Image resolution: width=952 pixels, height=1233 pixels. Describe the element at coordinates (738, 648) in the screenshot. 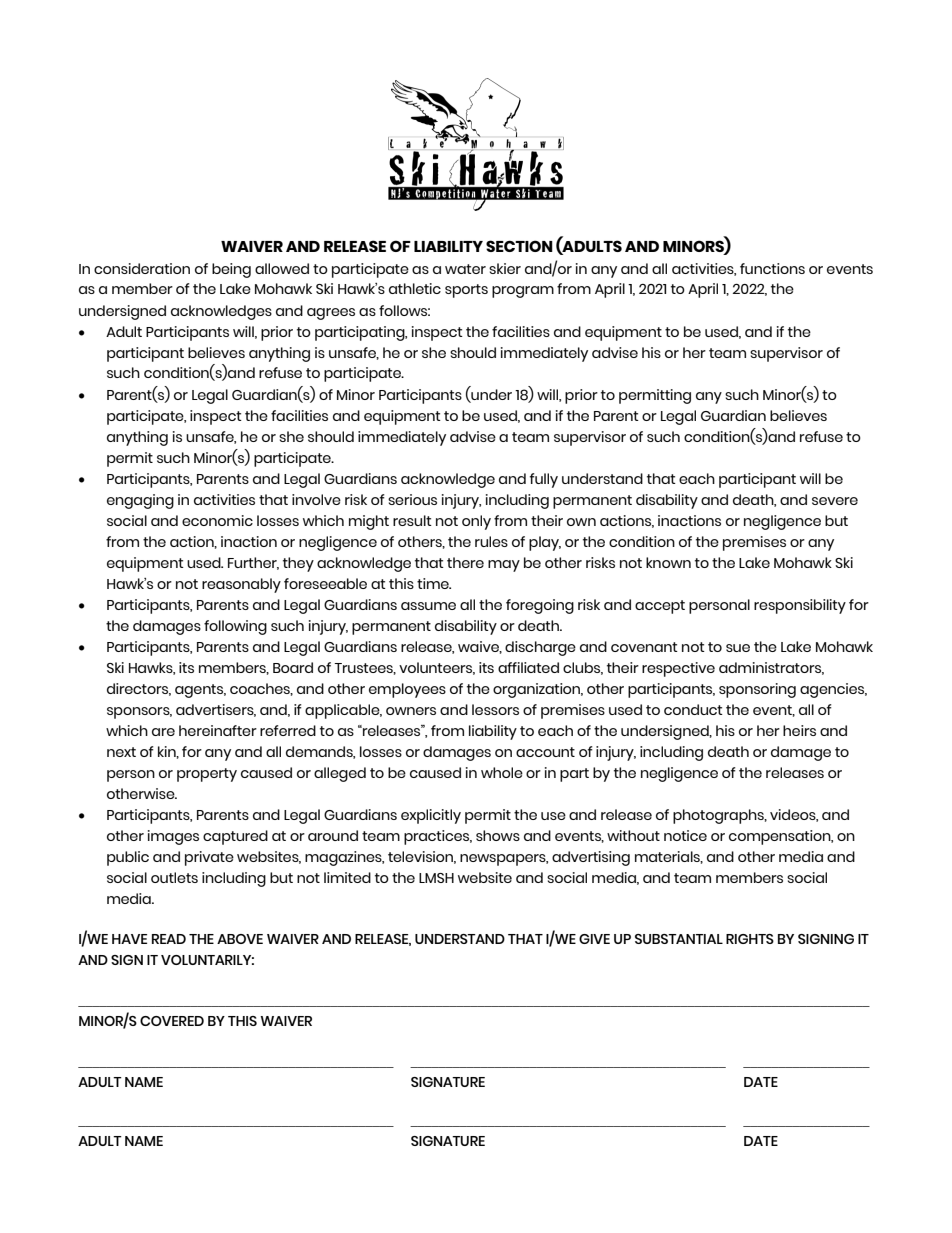

I see `sue` at that location.
